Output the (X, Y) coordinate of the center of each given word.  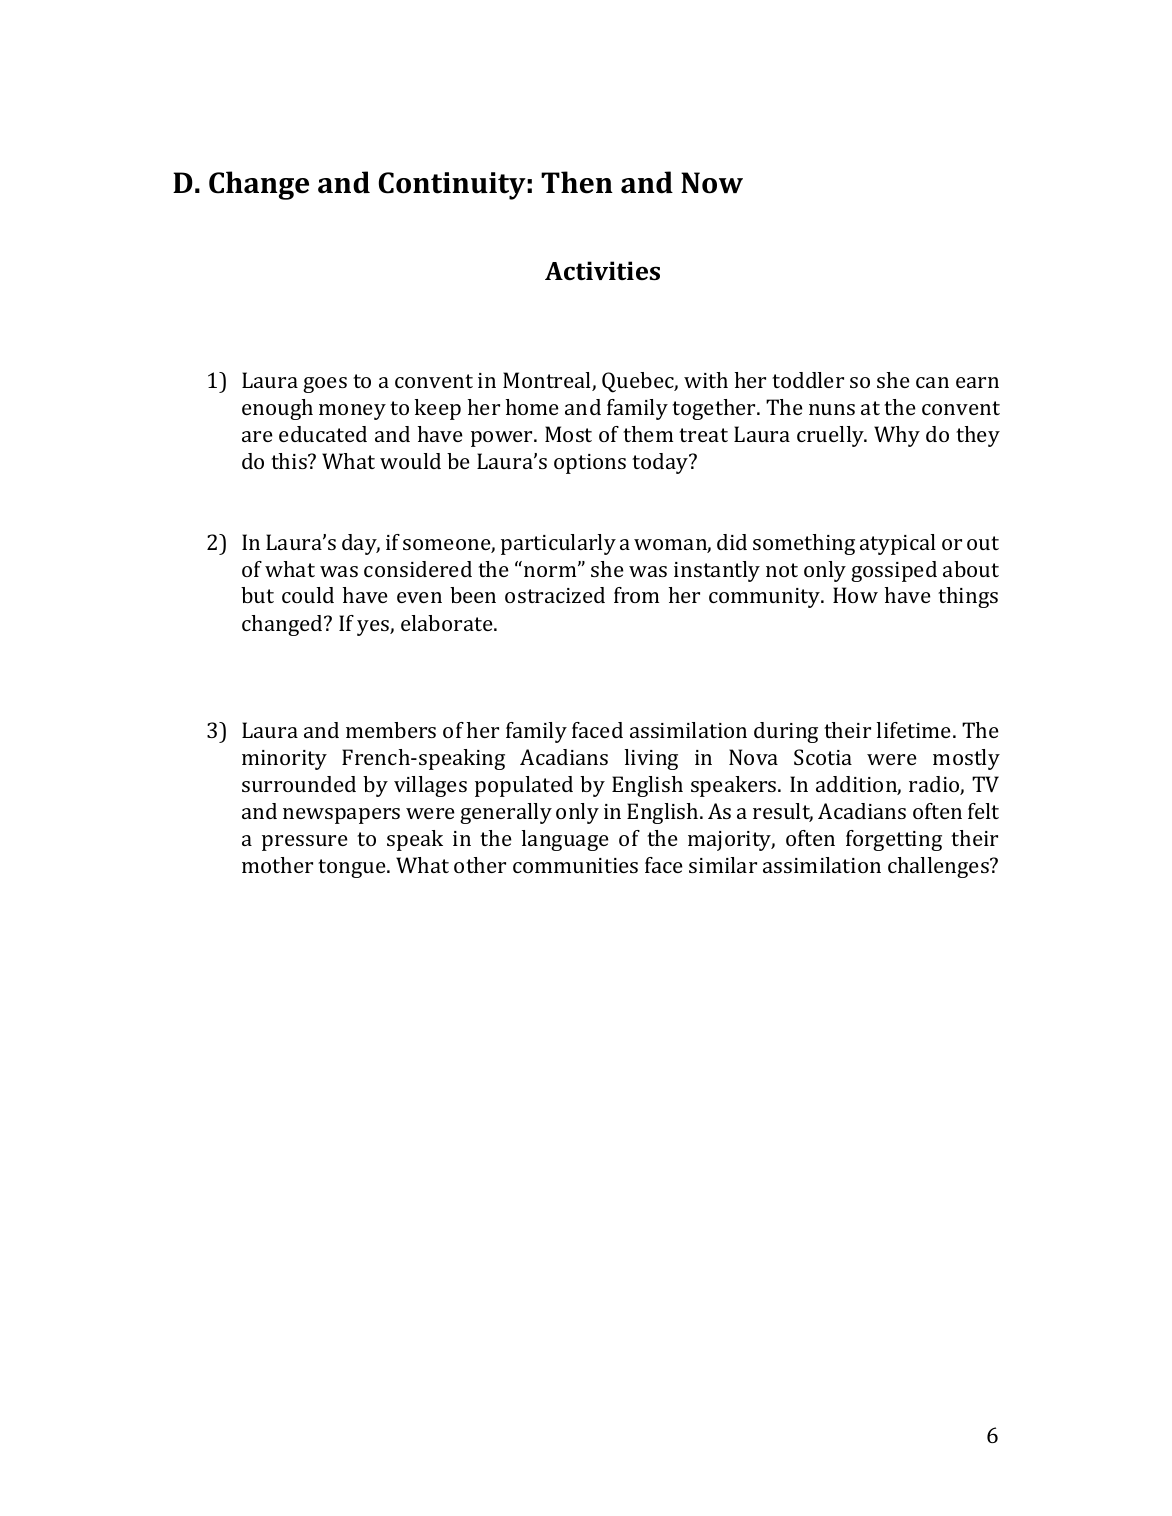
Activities (602, 271)
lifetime (915, 730)
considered (418, 569)
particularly (558, 544)
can (932, 382)
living (651, 759)
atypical (898, 544)
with (706, 380)
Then (577, 182)
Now (712, 183)
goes (325, 385)
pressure (305, 843)
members (391, 730)
